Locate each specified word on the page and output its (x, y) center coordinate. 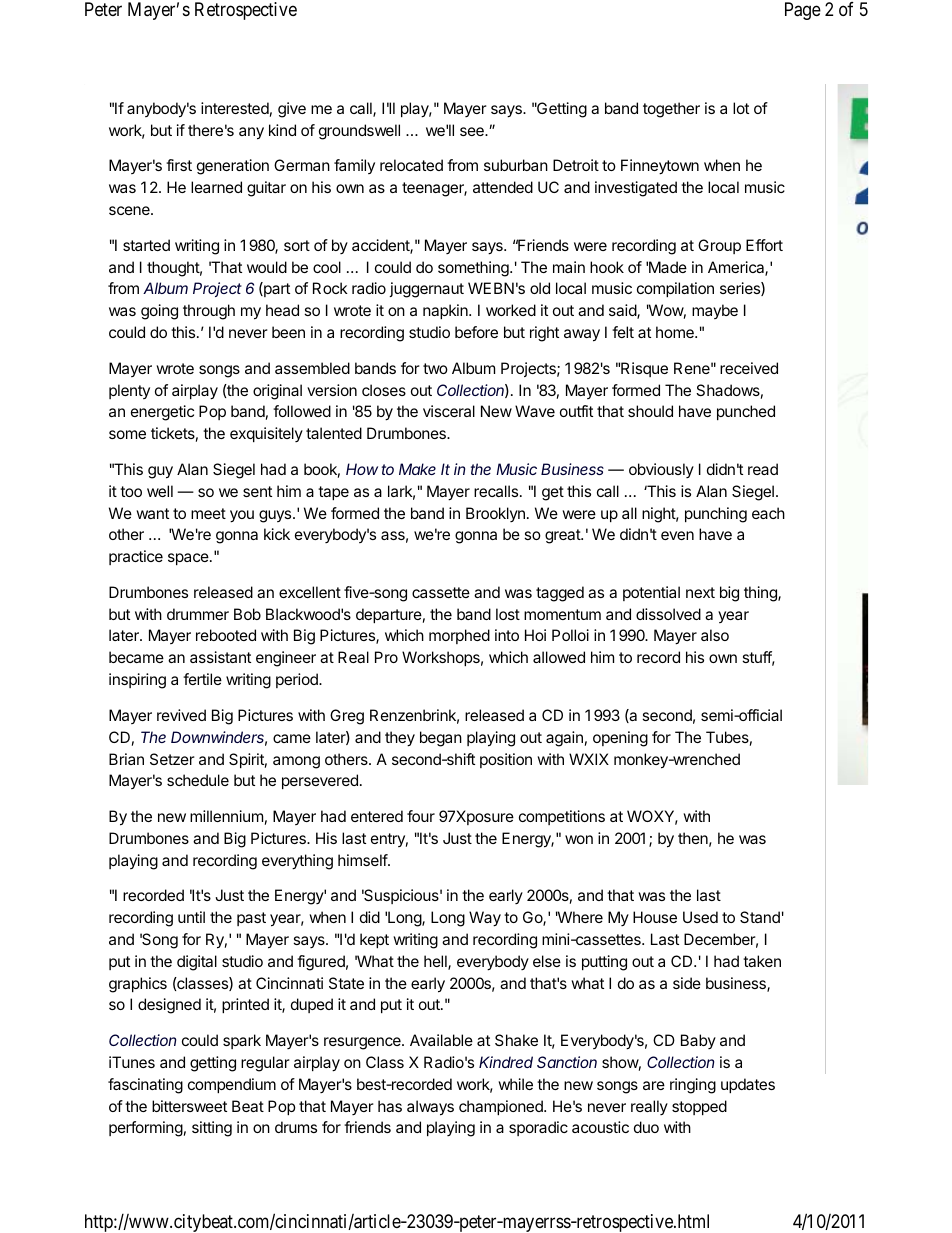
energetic (162, 413)
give (292, 110)
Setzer (172, 759)
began (441, 739)
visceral (449, 411)
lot (741, 108)
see (473, 131)
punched (746, 412)
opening (620, 739)
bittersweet (189, 1106)
